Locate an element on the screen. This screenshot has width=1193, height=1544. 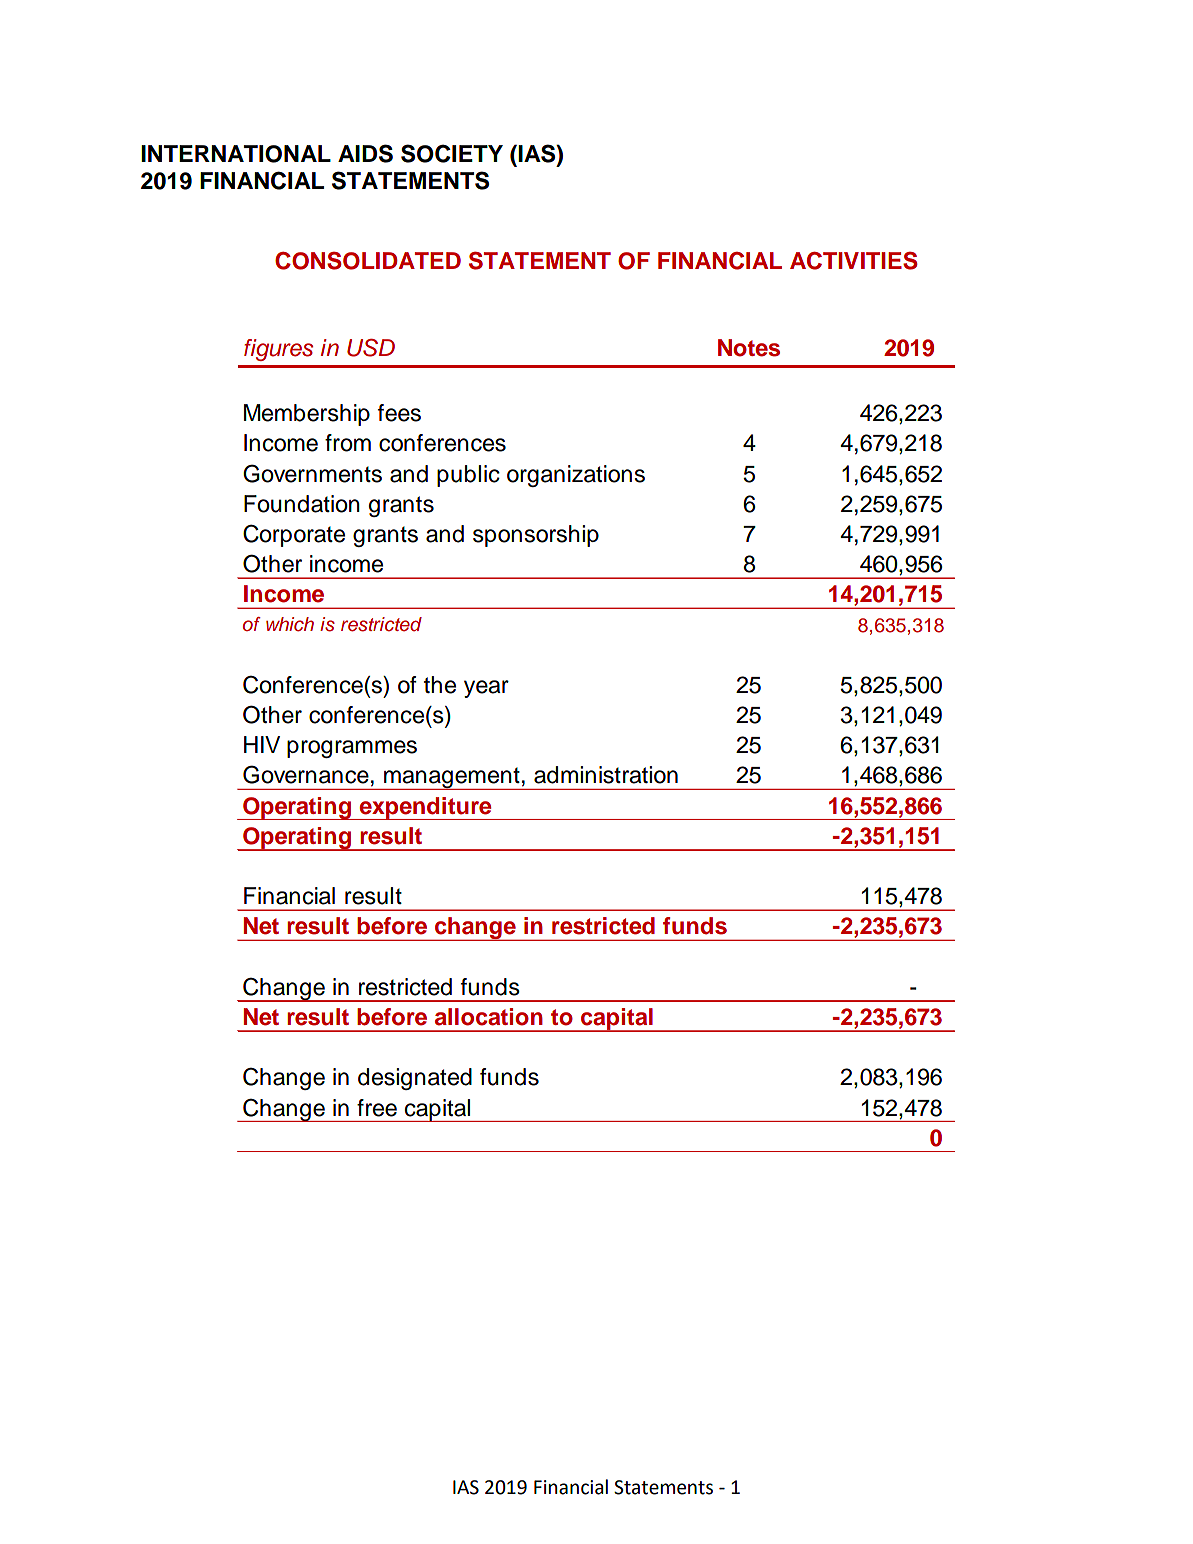
administration is located at coordinates (606, 775).
